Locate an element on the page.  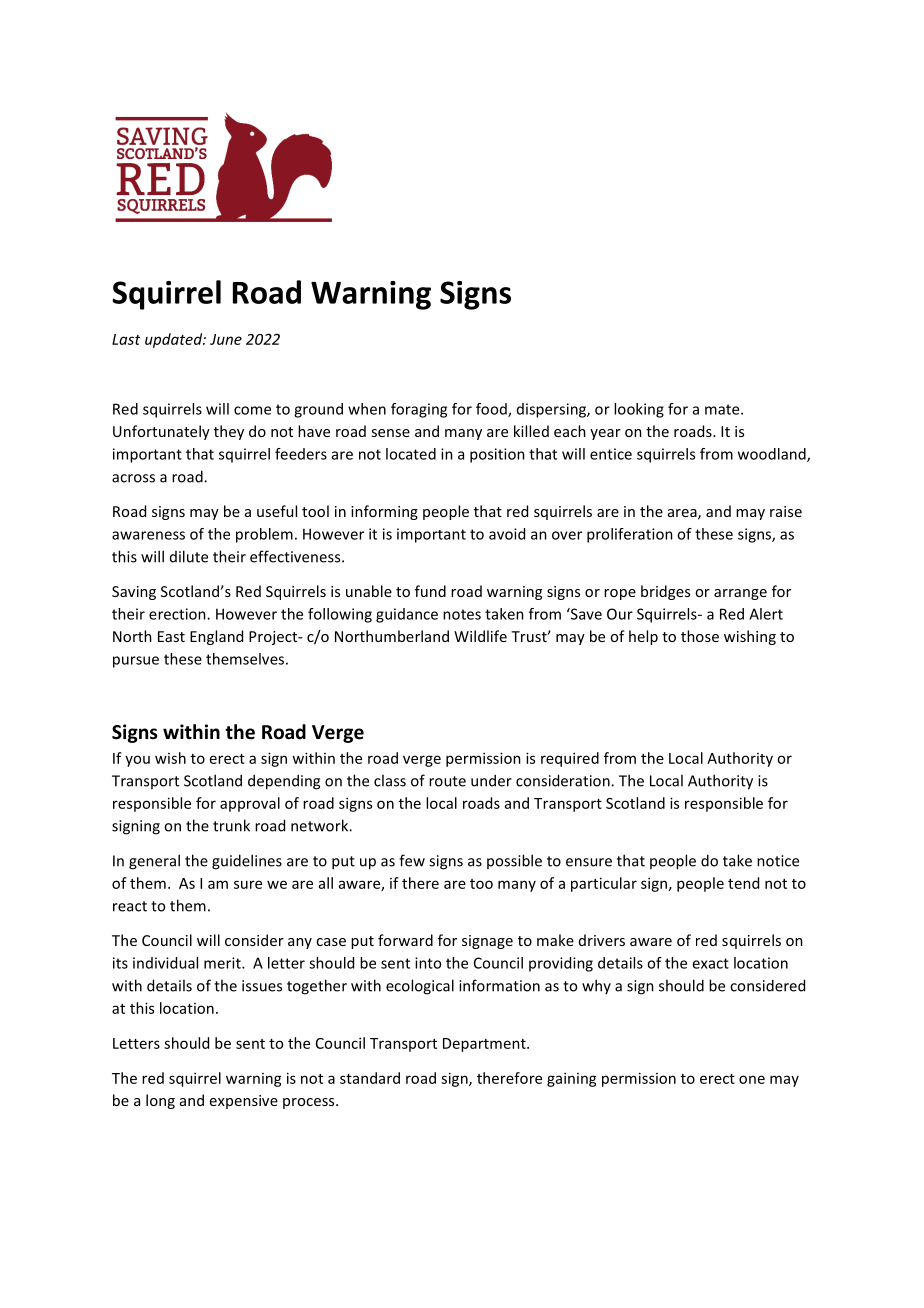
mate is located at coordinates (723, 409).
